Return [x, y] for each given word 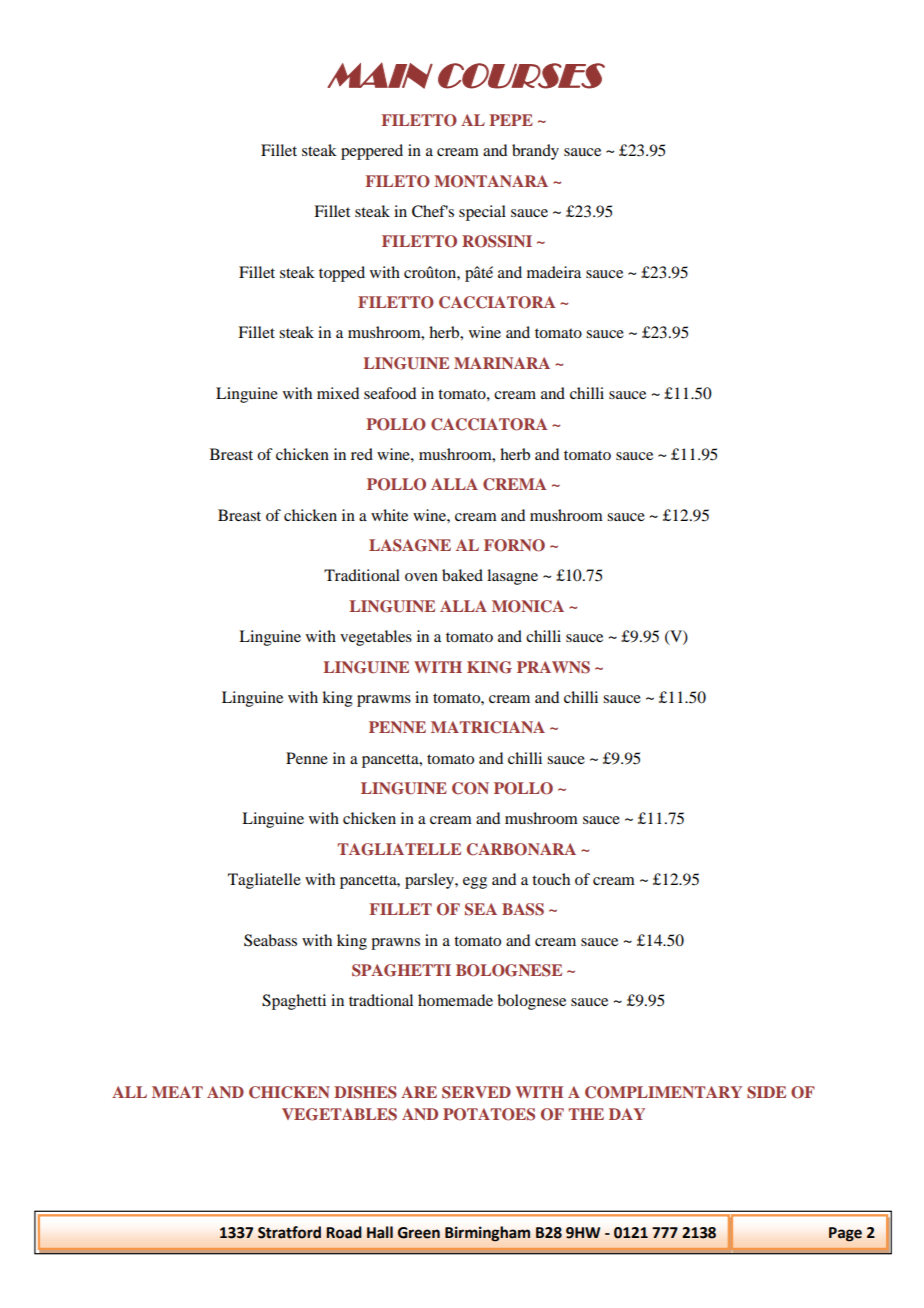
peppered [372, 152]
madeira [554, 272]
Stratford [289, 1232]
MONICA [528, 606]
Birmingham [487, 1234]
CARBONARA [521, 849]
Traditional [362, 575]
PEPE [511, 120]
